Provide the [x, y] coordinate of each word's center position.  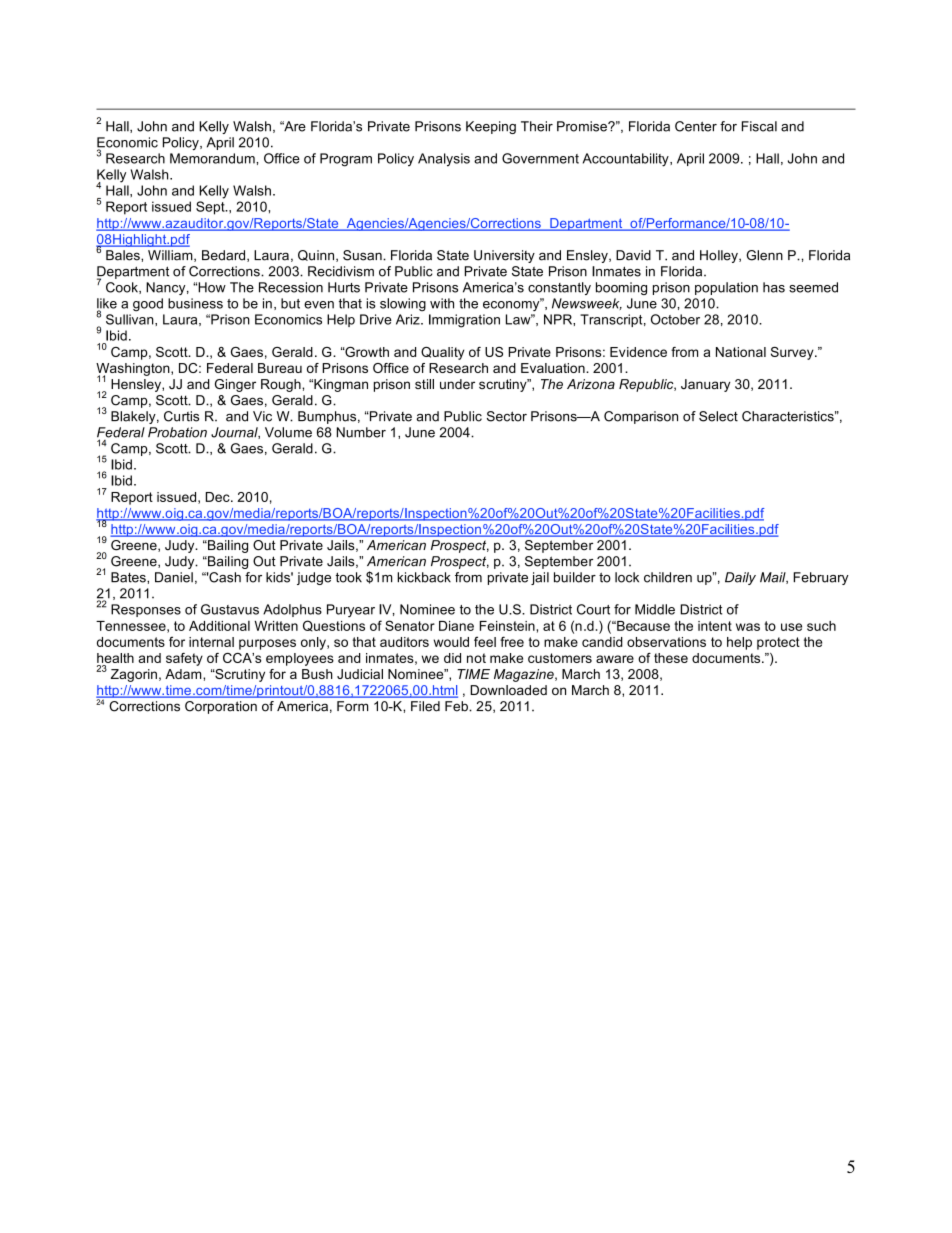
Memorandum [213, 158]
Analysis [444, 160]
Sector [507, 416]
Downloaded [508, 690]
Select [718, 416]
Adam [184, 674]
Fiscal [759, 126]
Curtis [181, 416]
